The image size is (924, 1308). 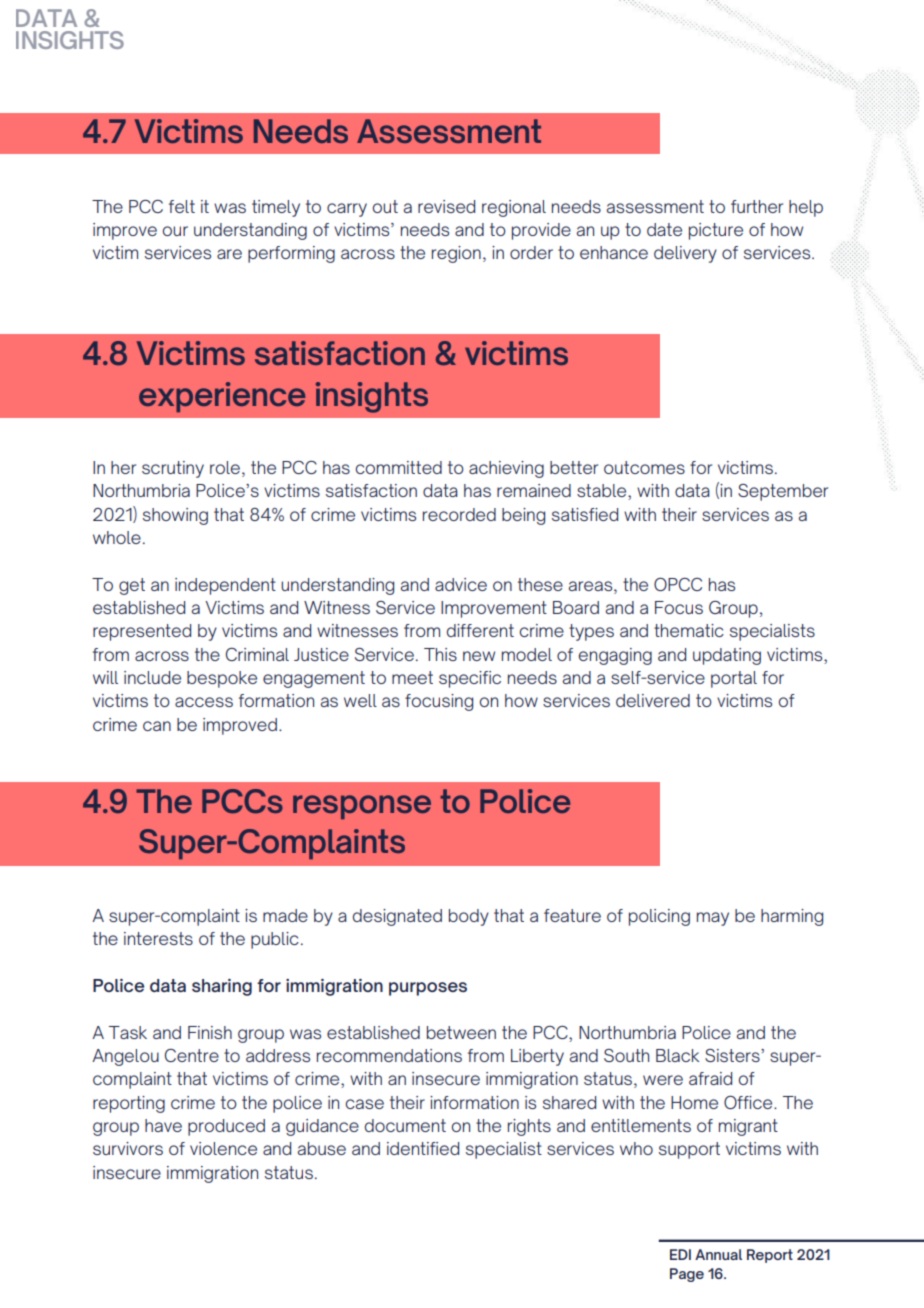 I want to click on portal, so click(x=734, y=679).
